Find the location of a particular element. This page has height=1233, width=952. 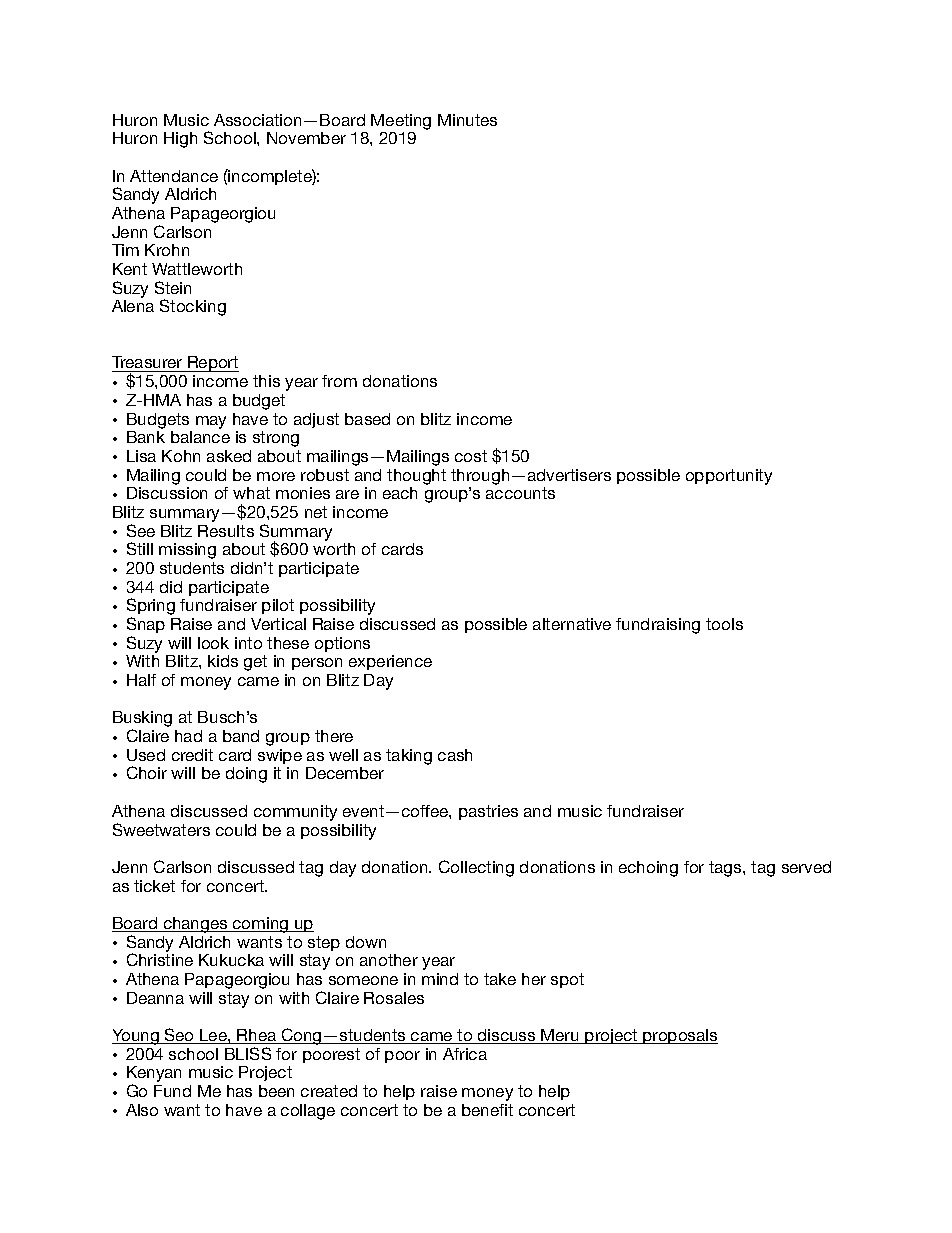

Africa is located at coordinates (465, 1054).
